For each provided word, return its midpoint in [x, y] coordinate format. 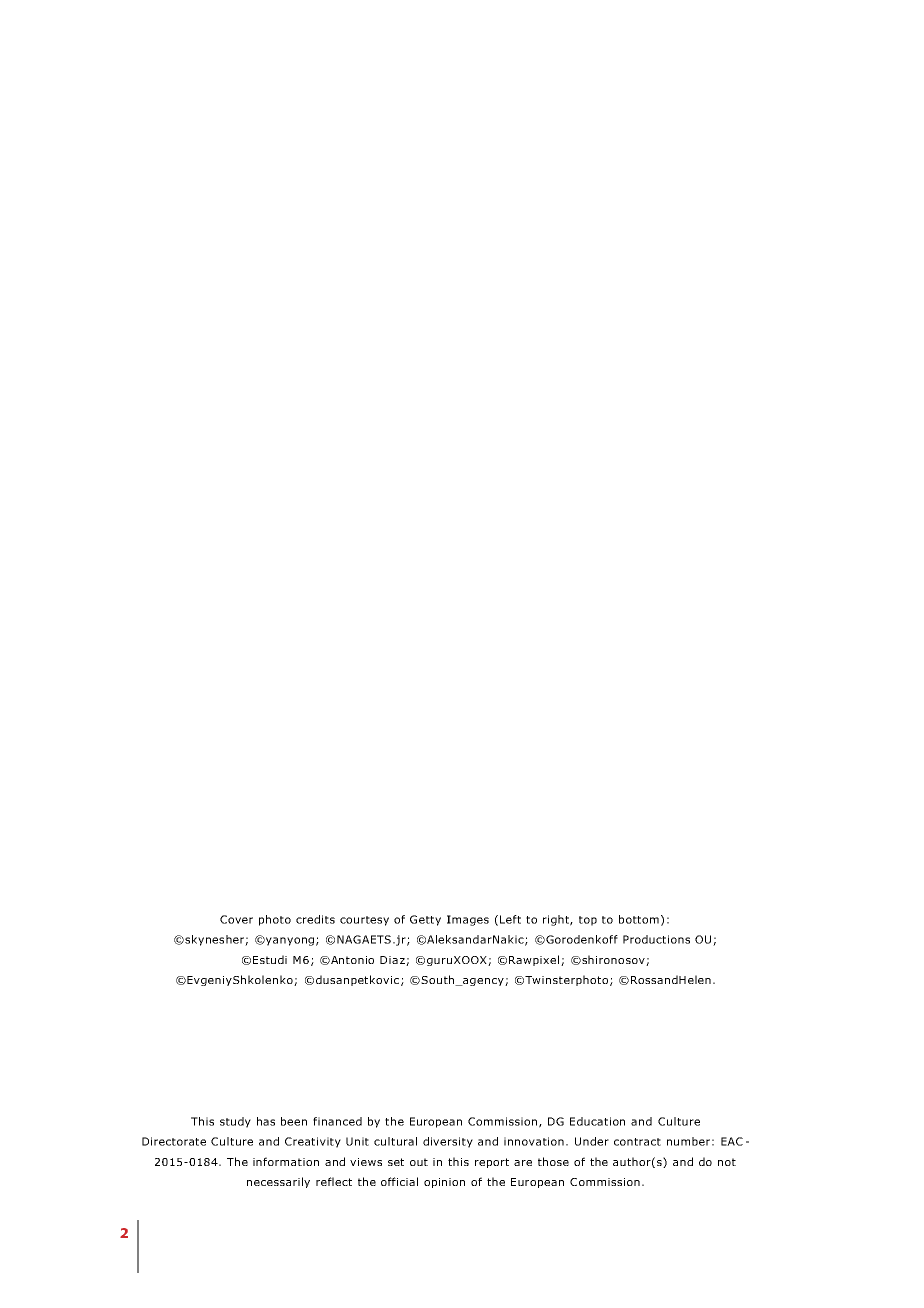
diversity [448, 1142]
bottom [639, 919]
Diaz [393, 961]
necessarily [278, 1182]
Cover [236, 919]
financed [337, 1121]
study [235, 1122]
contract [637, 1142]
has [266, 1121]
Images [468, 920]
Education [597, 1121]
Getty [425, 920]
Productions [656, 939]
